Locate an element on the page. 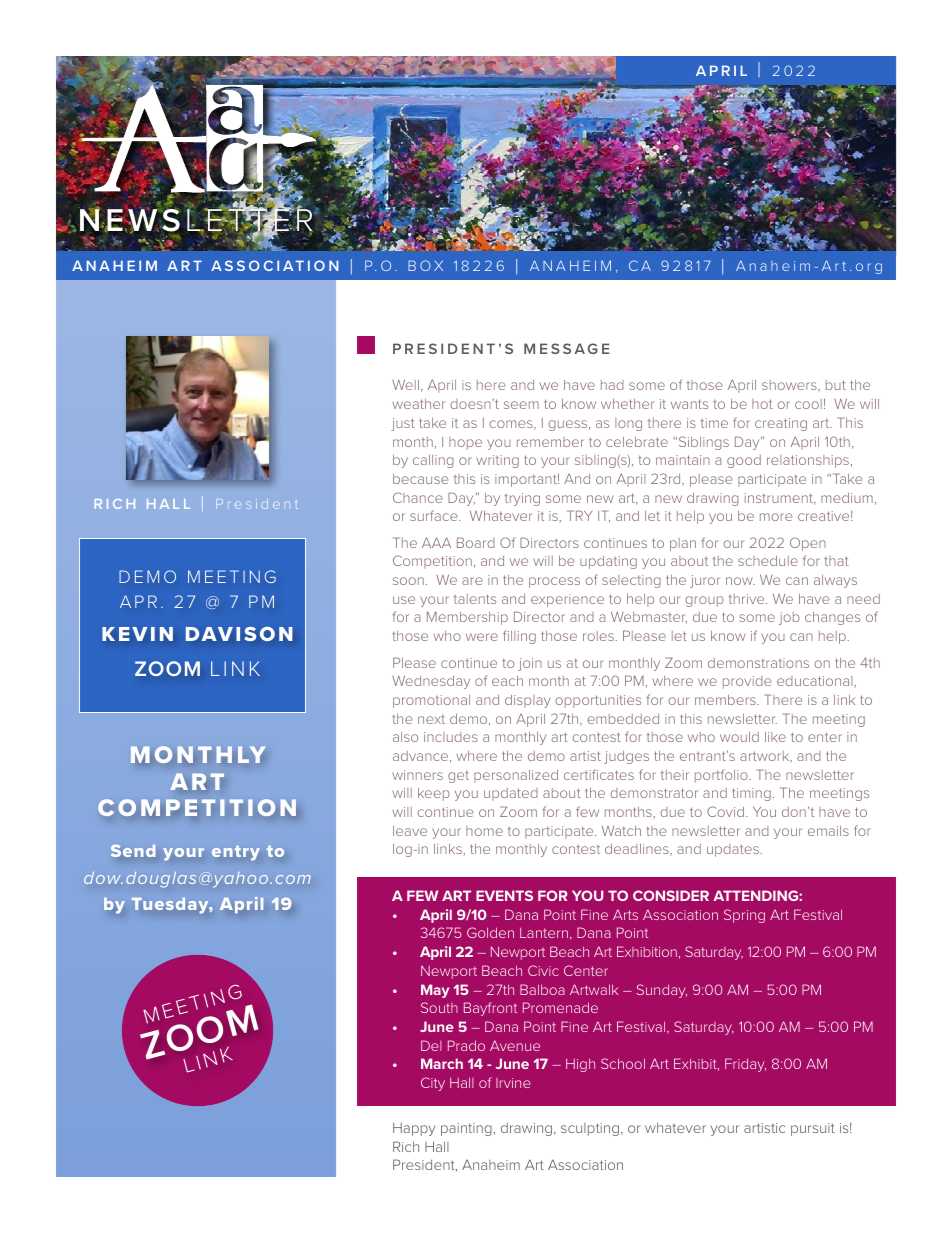  Happy is located at coordinates (414, 1129).
